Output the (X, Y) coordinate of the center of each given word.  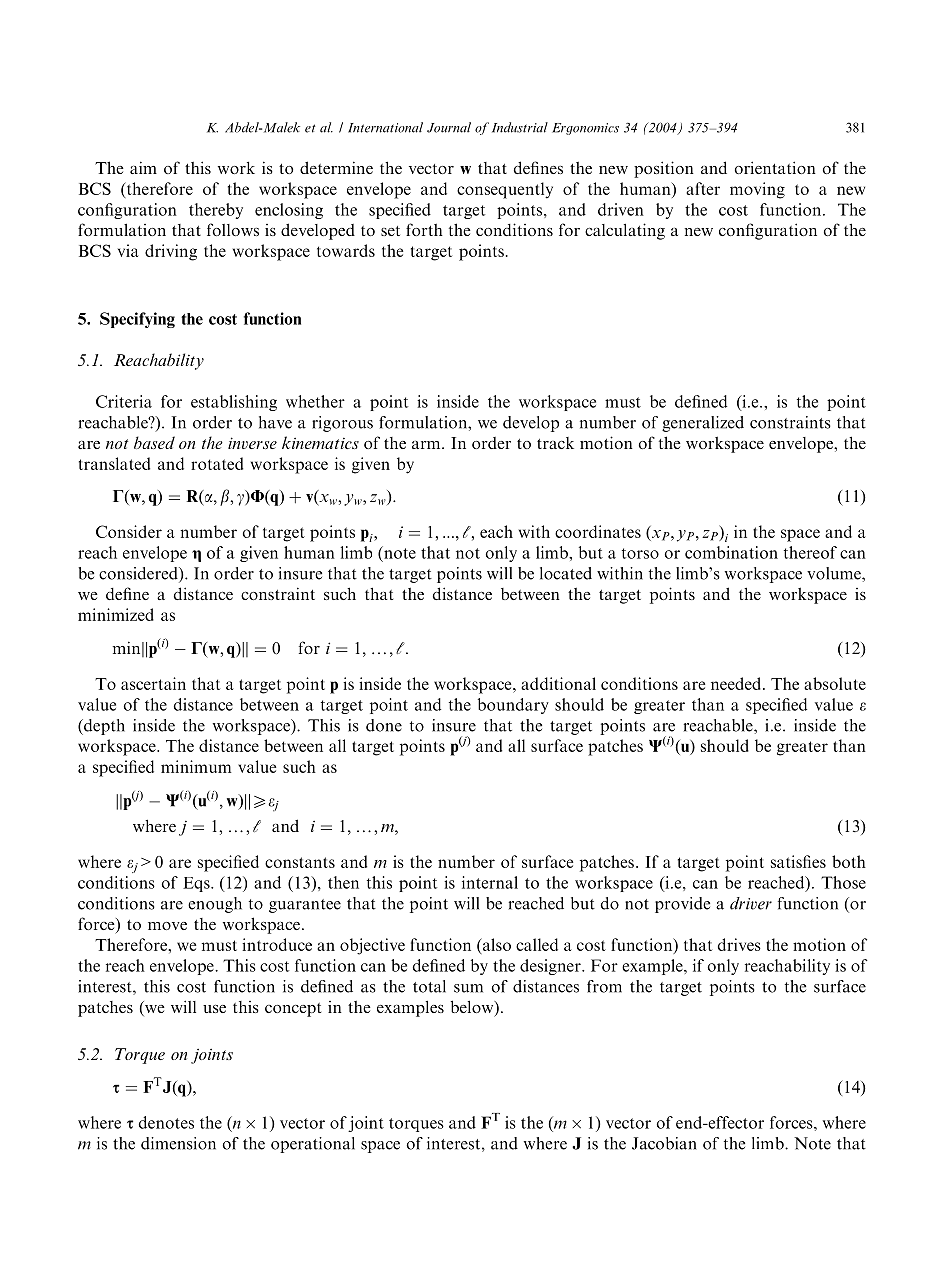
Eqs (197, 884)
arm (427, 445)
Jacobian (664, 1143)
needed (737, 683)
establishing (234, 403)
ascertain (153, 683)
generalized (703, 424)
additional (558, 683)
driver (751, 903)
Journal (449, 127)
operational (313, 1145)
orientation (775, 167)
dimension (178, 1143)
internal (490, 882)
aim (143, 167)
